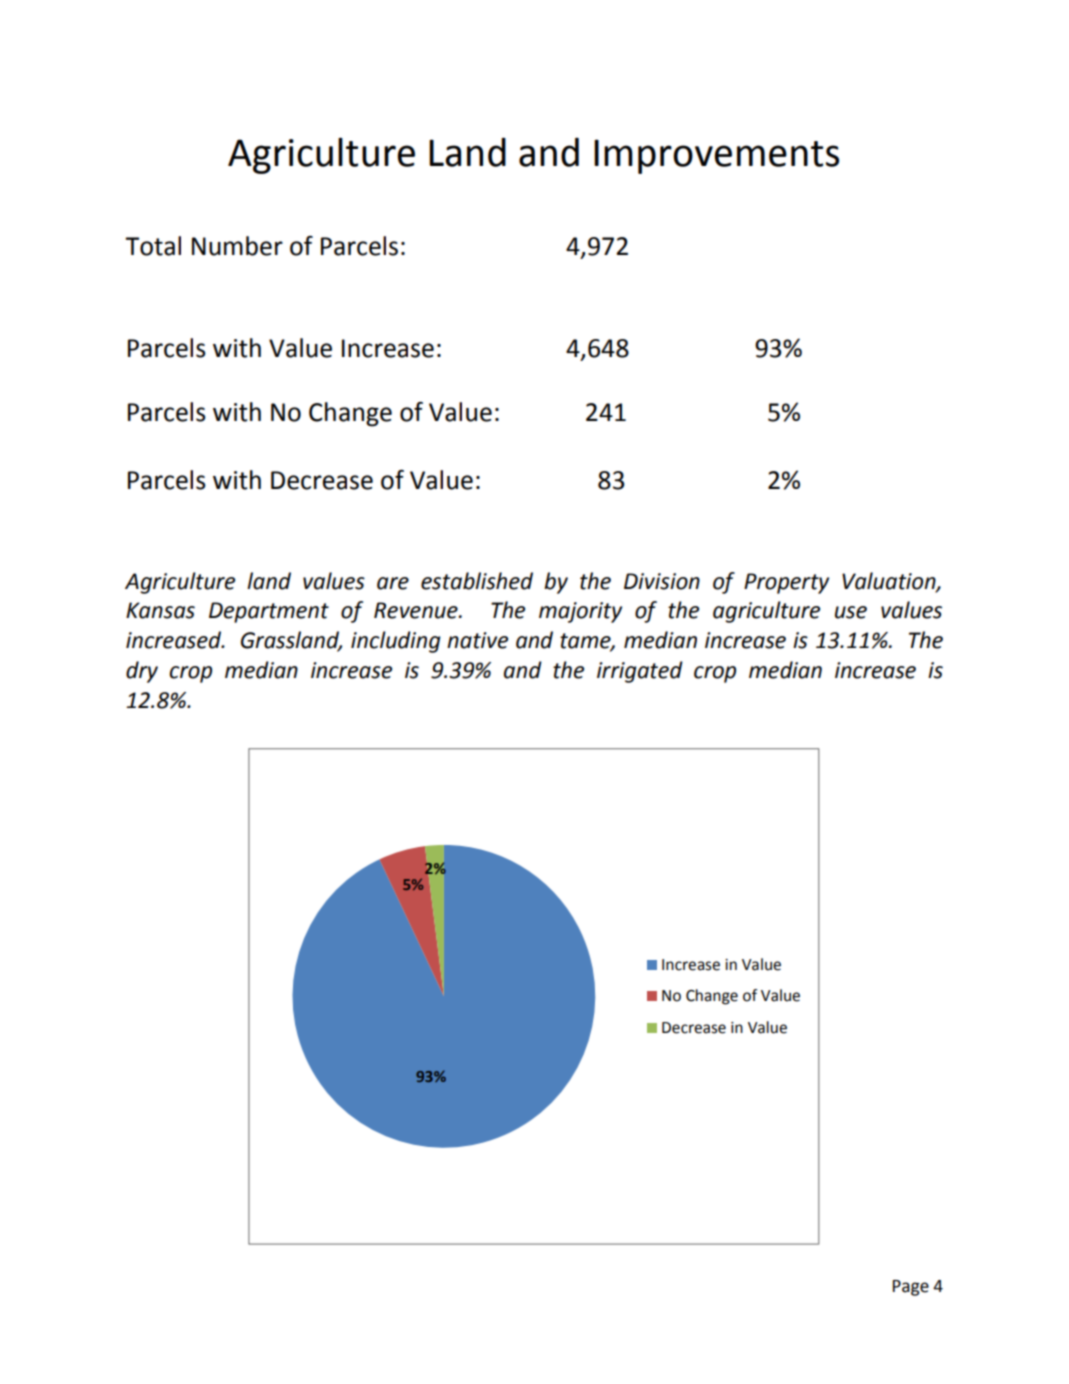 The width and height of the screenshot is (1069, 1384). I want to click on irrigated, so click(640, 672).
